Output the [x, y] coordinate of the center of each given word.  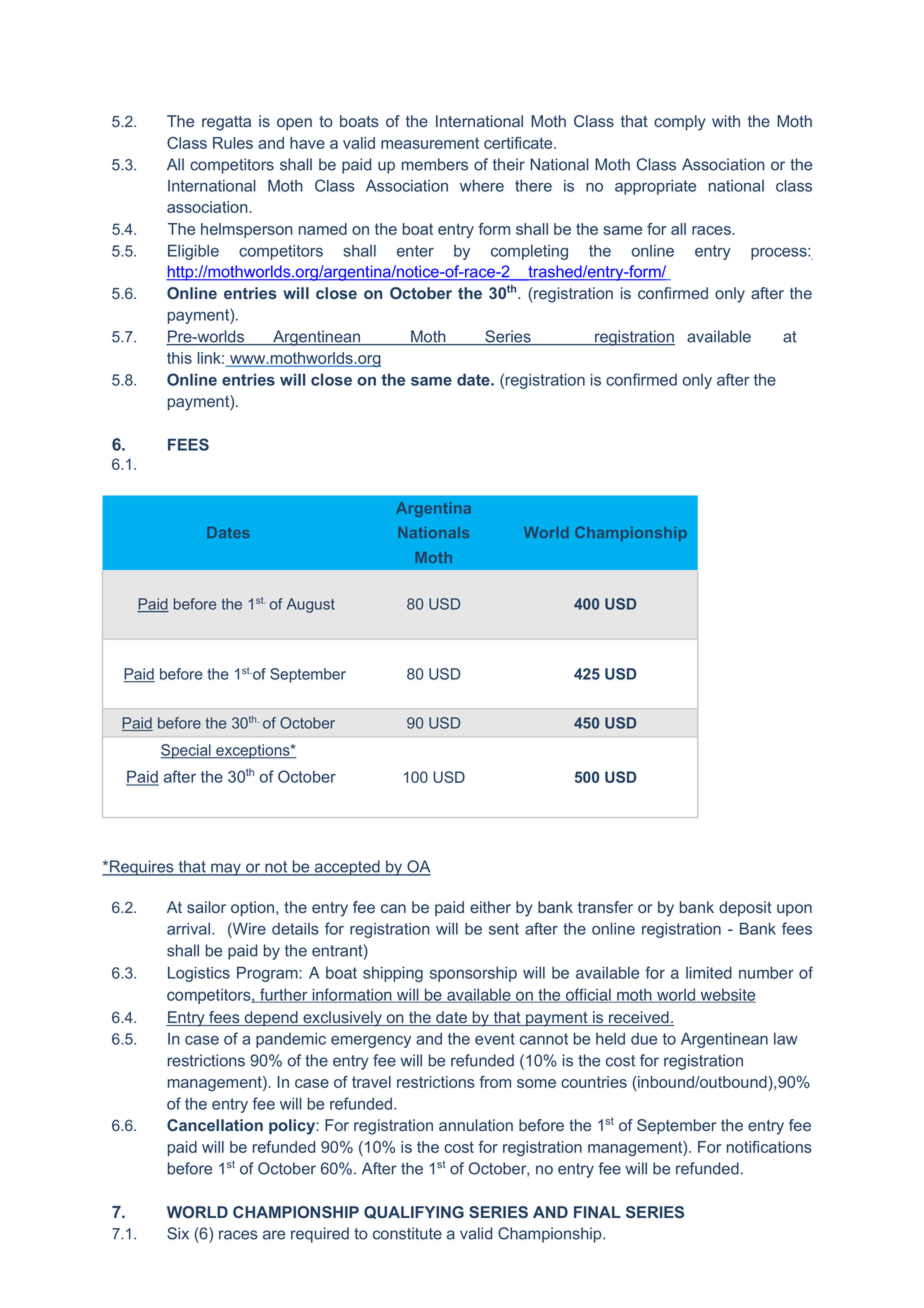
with [726, 121]
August [311, 605]
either [490, 907]
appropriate [655, 187]
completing [529, 252]
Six [178, 1233]
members [435, 164]
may [226, 869]
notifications [769, 1147]
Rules [233, 143]
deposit [745, 908]
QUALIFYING [414, 1212]
